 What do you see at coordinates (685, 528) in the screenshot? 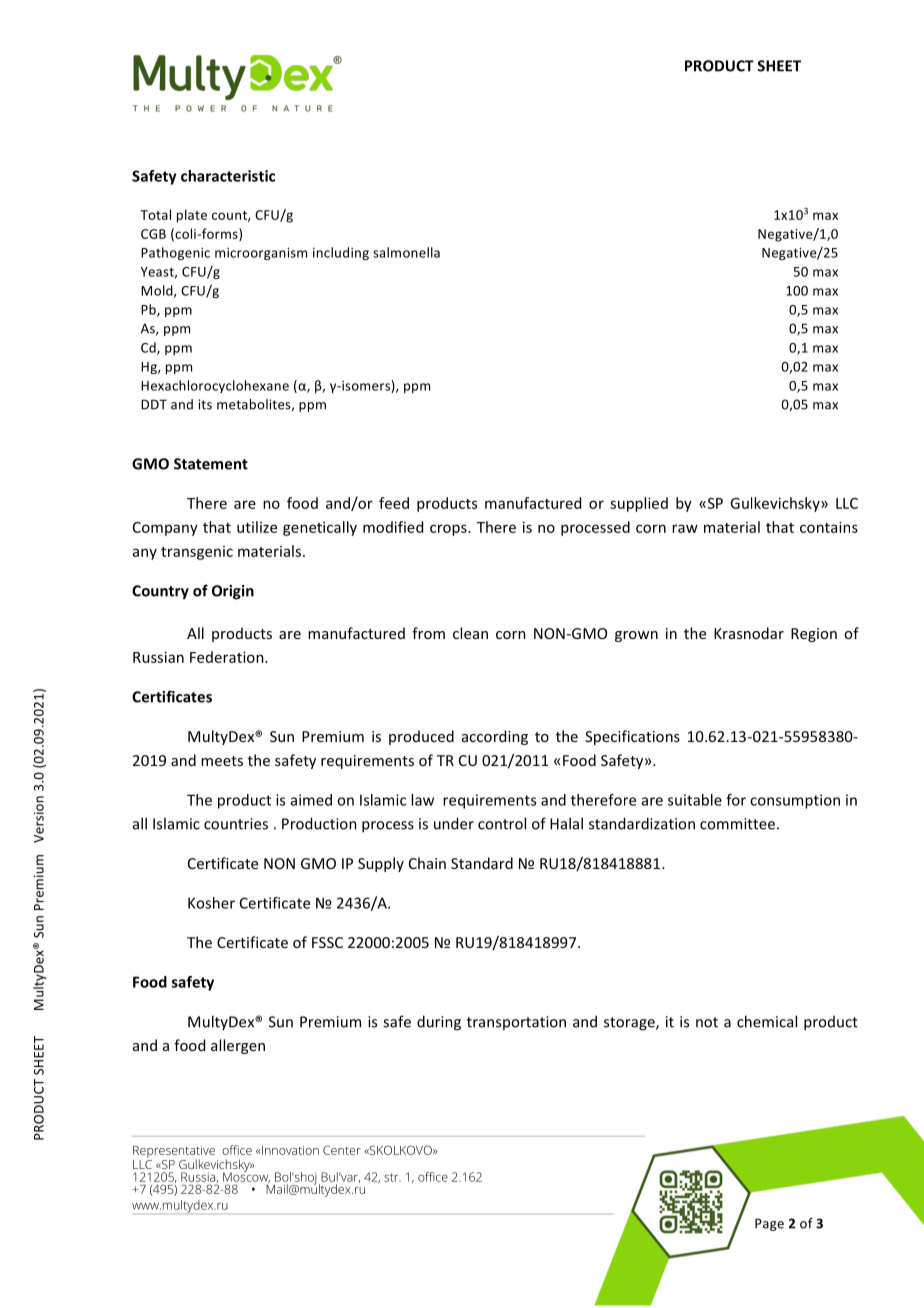
I see `raw` at bounding box center [685, 528].
